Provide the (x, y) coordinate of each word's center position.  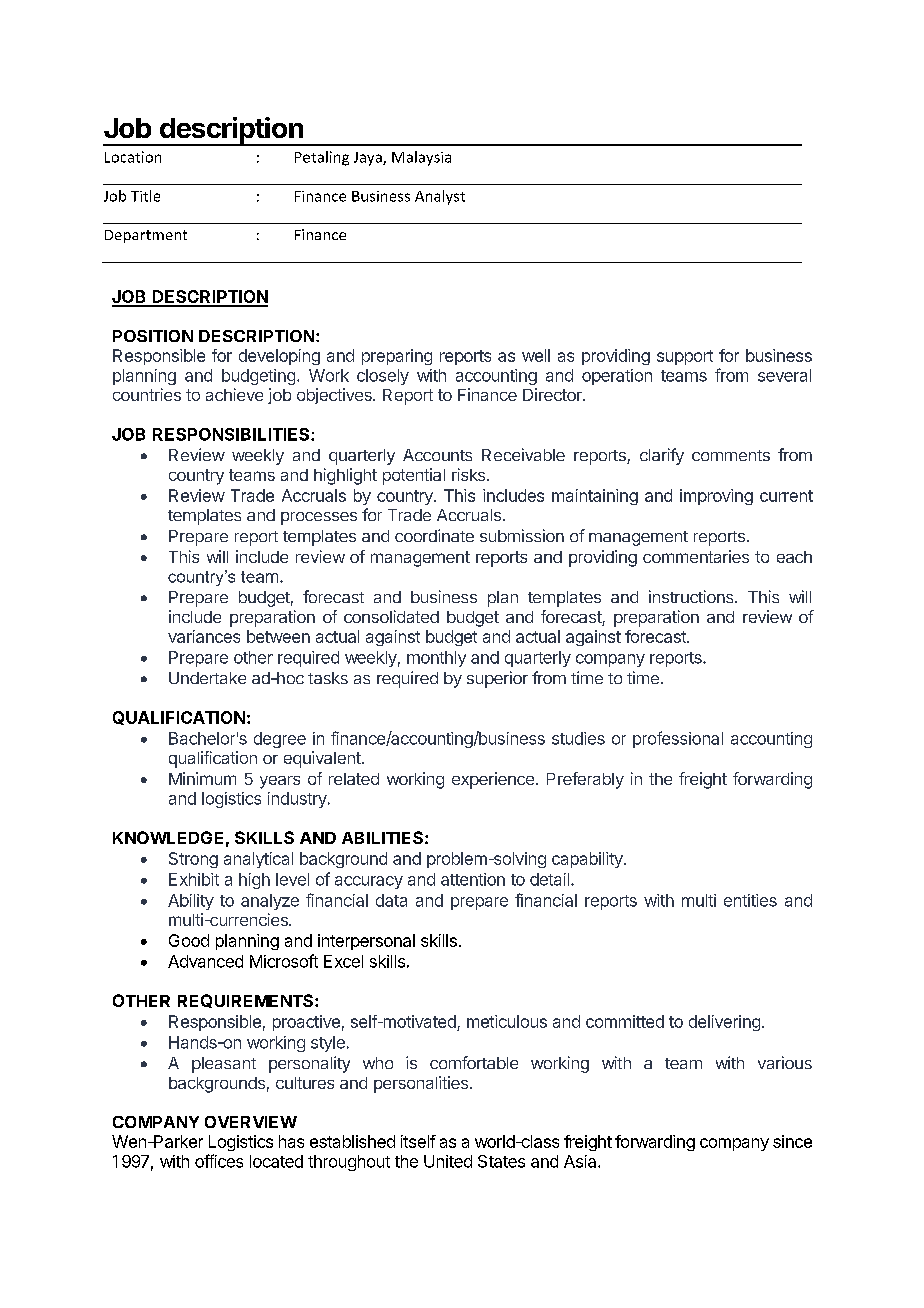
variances (204, 636)
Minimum (202, 778)
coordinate (434, 535)
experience (493, 780)
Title (145, 196)
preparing (397, 357)
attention (473, 879)
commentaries (696, 556)
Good (189, 940)
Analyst (440, 197)
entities (750, 900)
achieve (234, 394)
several (784, 375)
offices (219, 1161)
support (685, 357)
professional (678, 739)
